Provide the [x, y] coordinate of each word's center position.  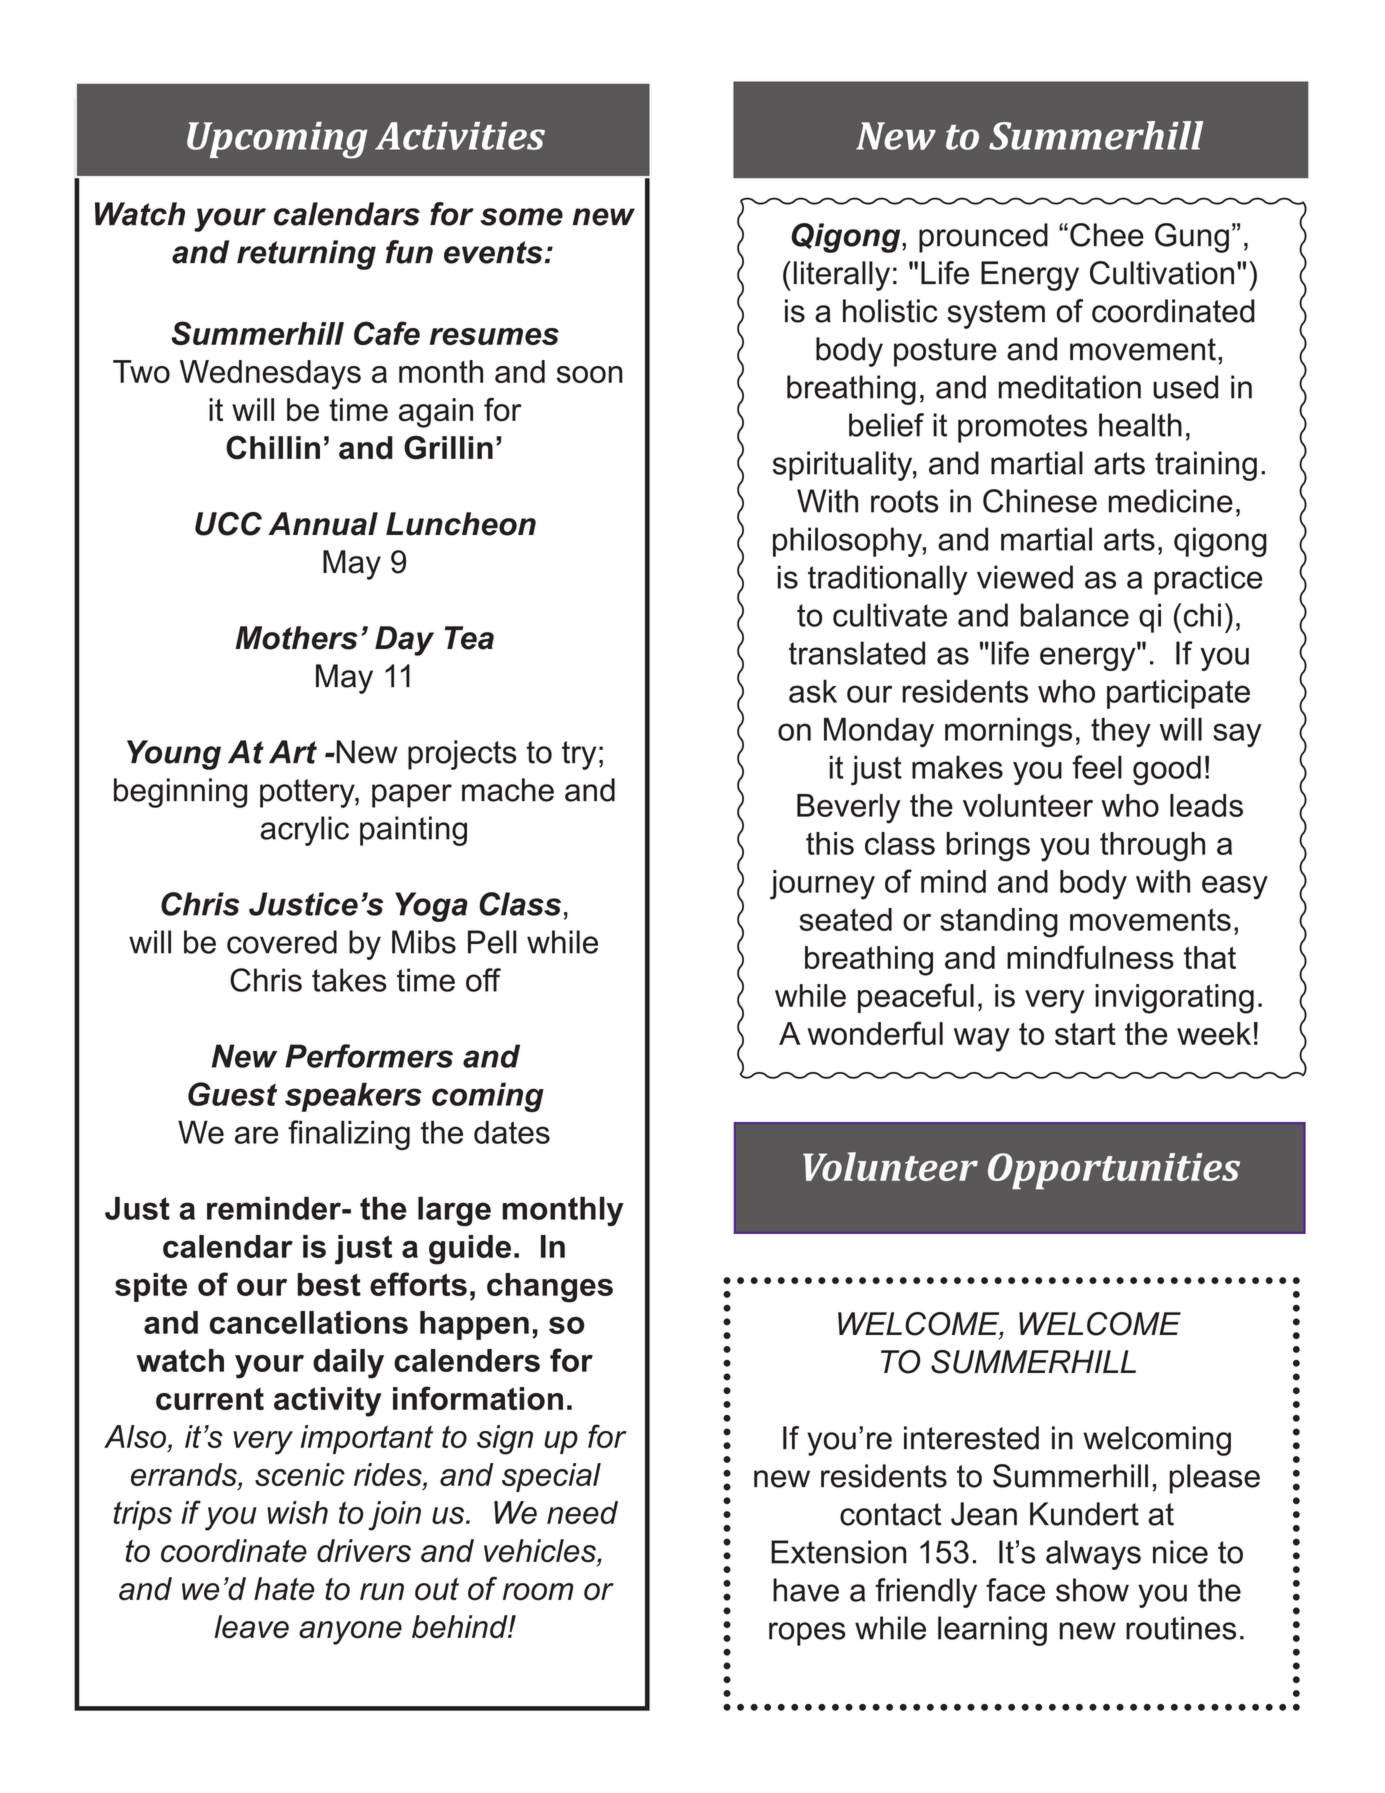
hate [284, 1589]
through [1152, 847]
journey [822, 885]
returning [306, 255]
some [521, 217]
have [806, 1590]
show [1092, 1590]
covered [282, 942]
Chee [1107, 235]
